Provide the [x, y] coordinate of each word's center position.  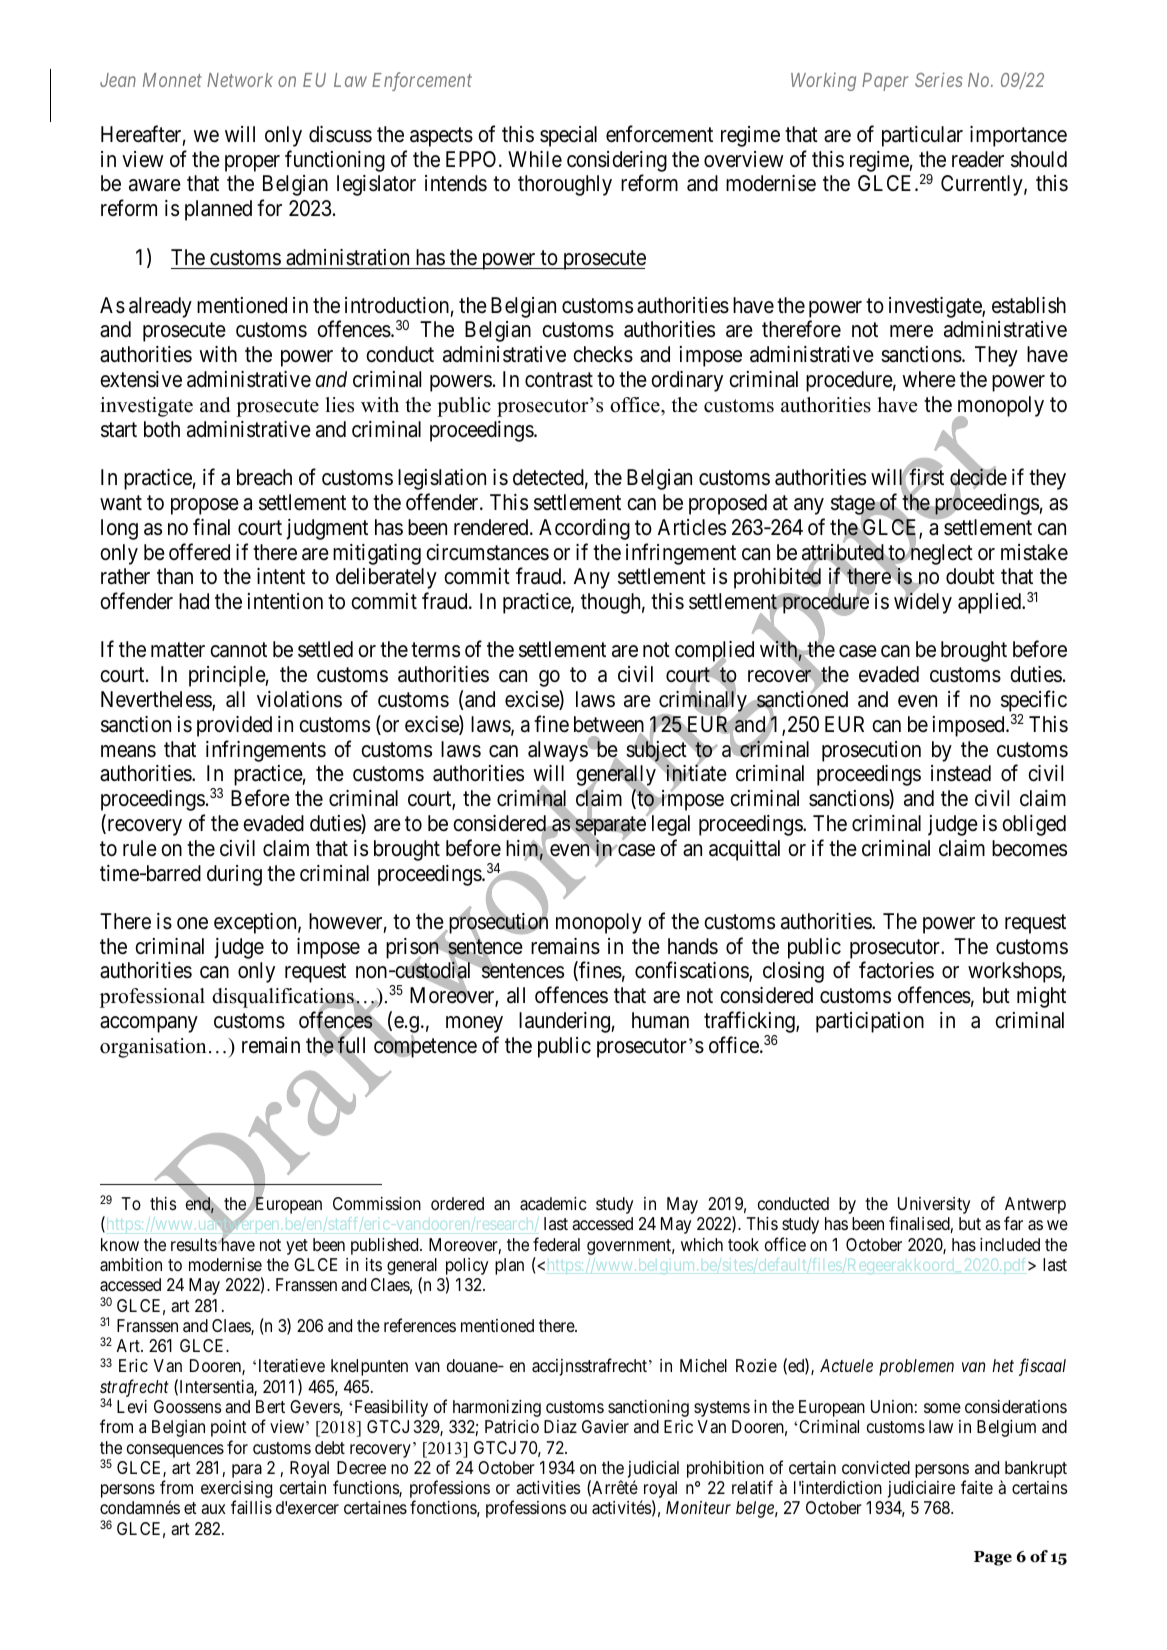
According [584, 529]
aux [213, 1509]
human [660, 1020]
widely [923, 603]
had [194, 601]
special [568, 136]
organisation [153, 1048]
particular [922, 136]
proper [252, 163]
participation [870, 1022]
